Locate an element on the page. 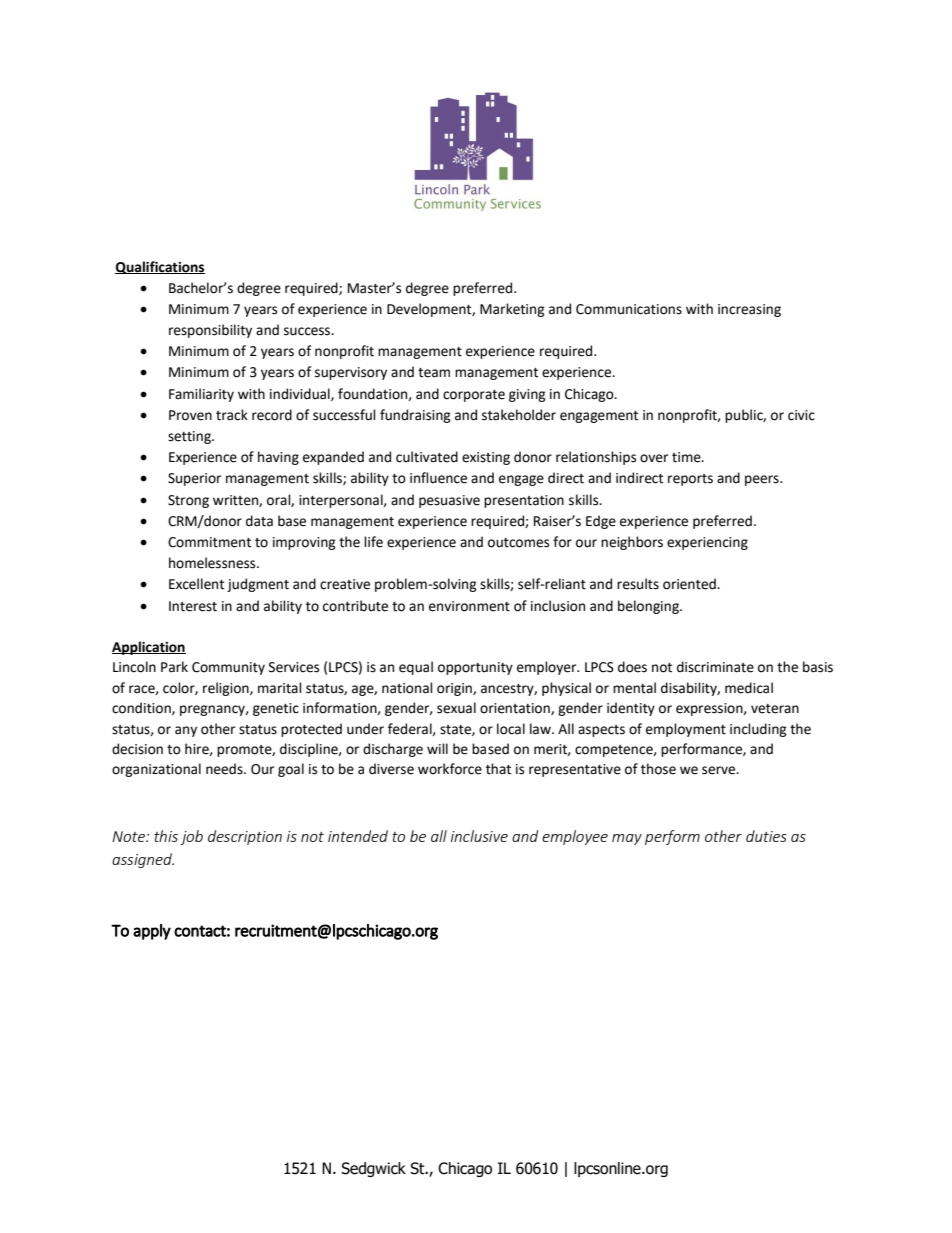  Marketing is located at coordinates (512, 310).
